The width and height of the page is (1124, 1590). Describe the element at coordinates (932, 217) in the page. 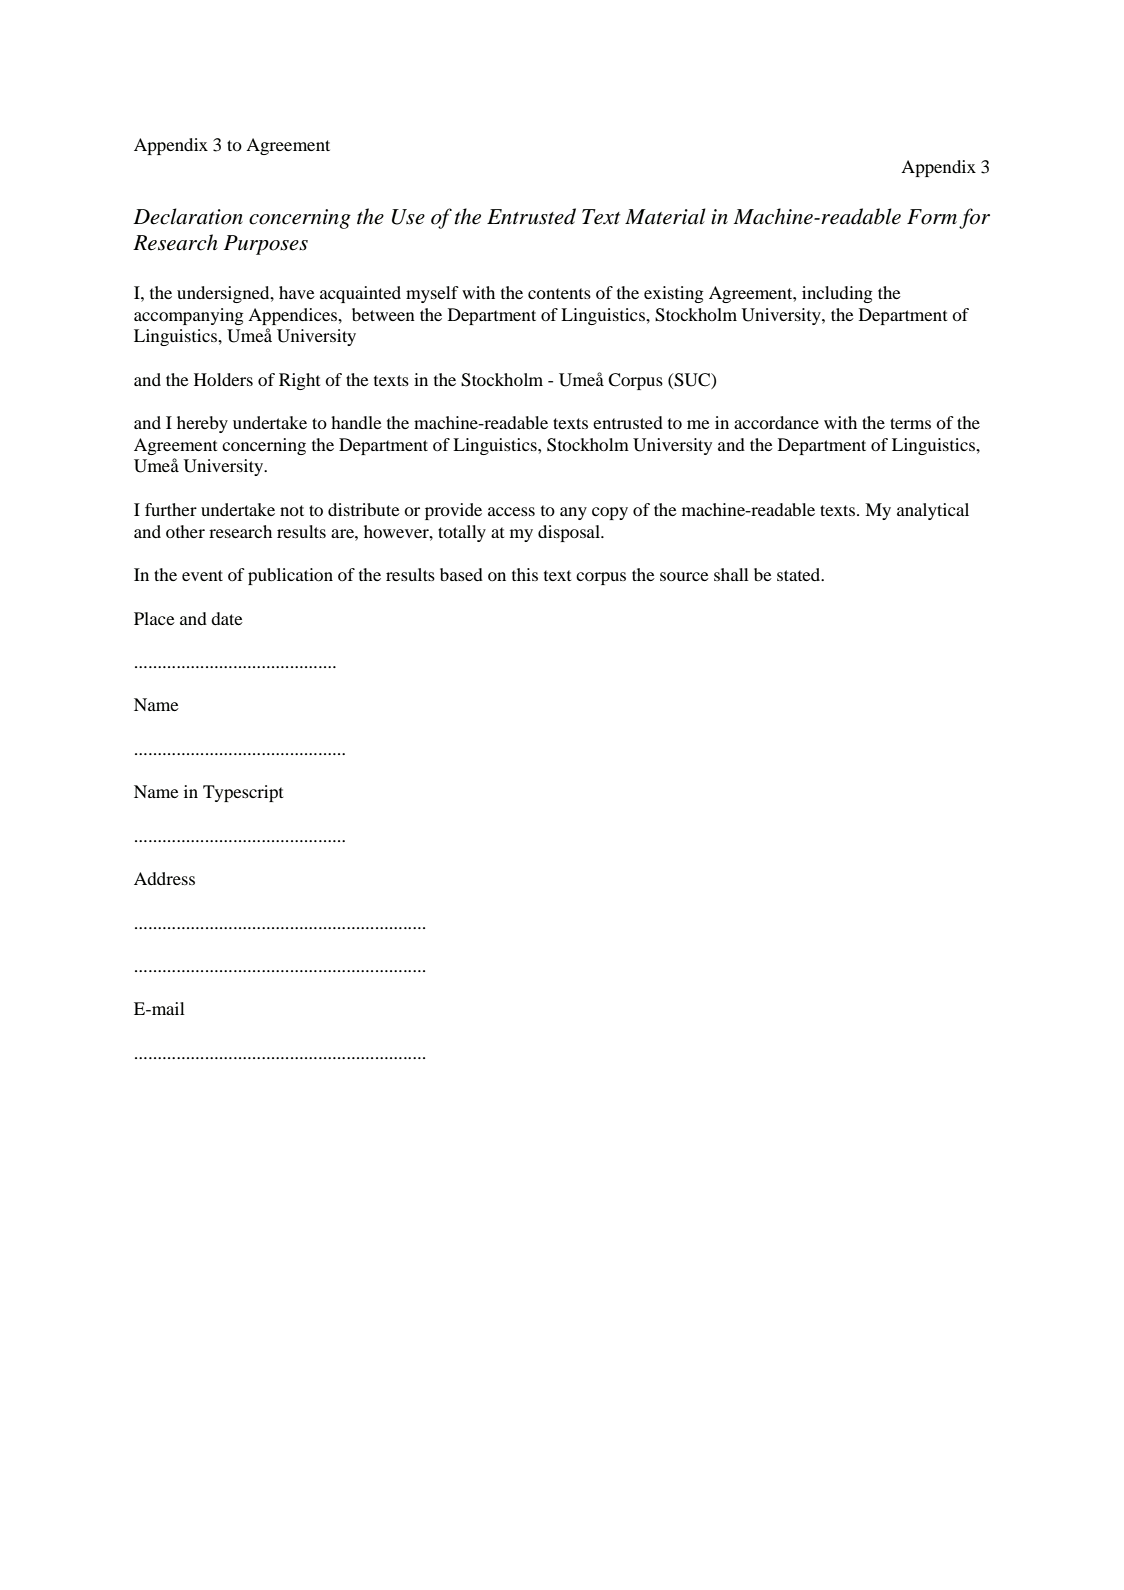

I see `Form` at that location.
